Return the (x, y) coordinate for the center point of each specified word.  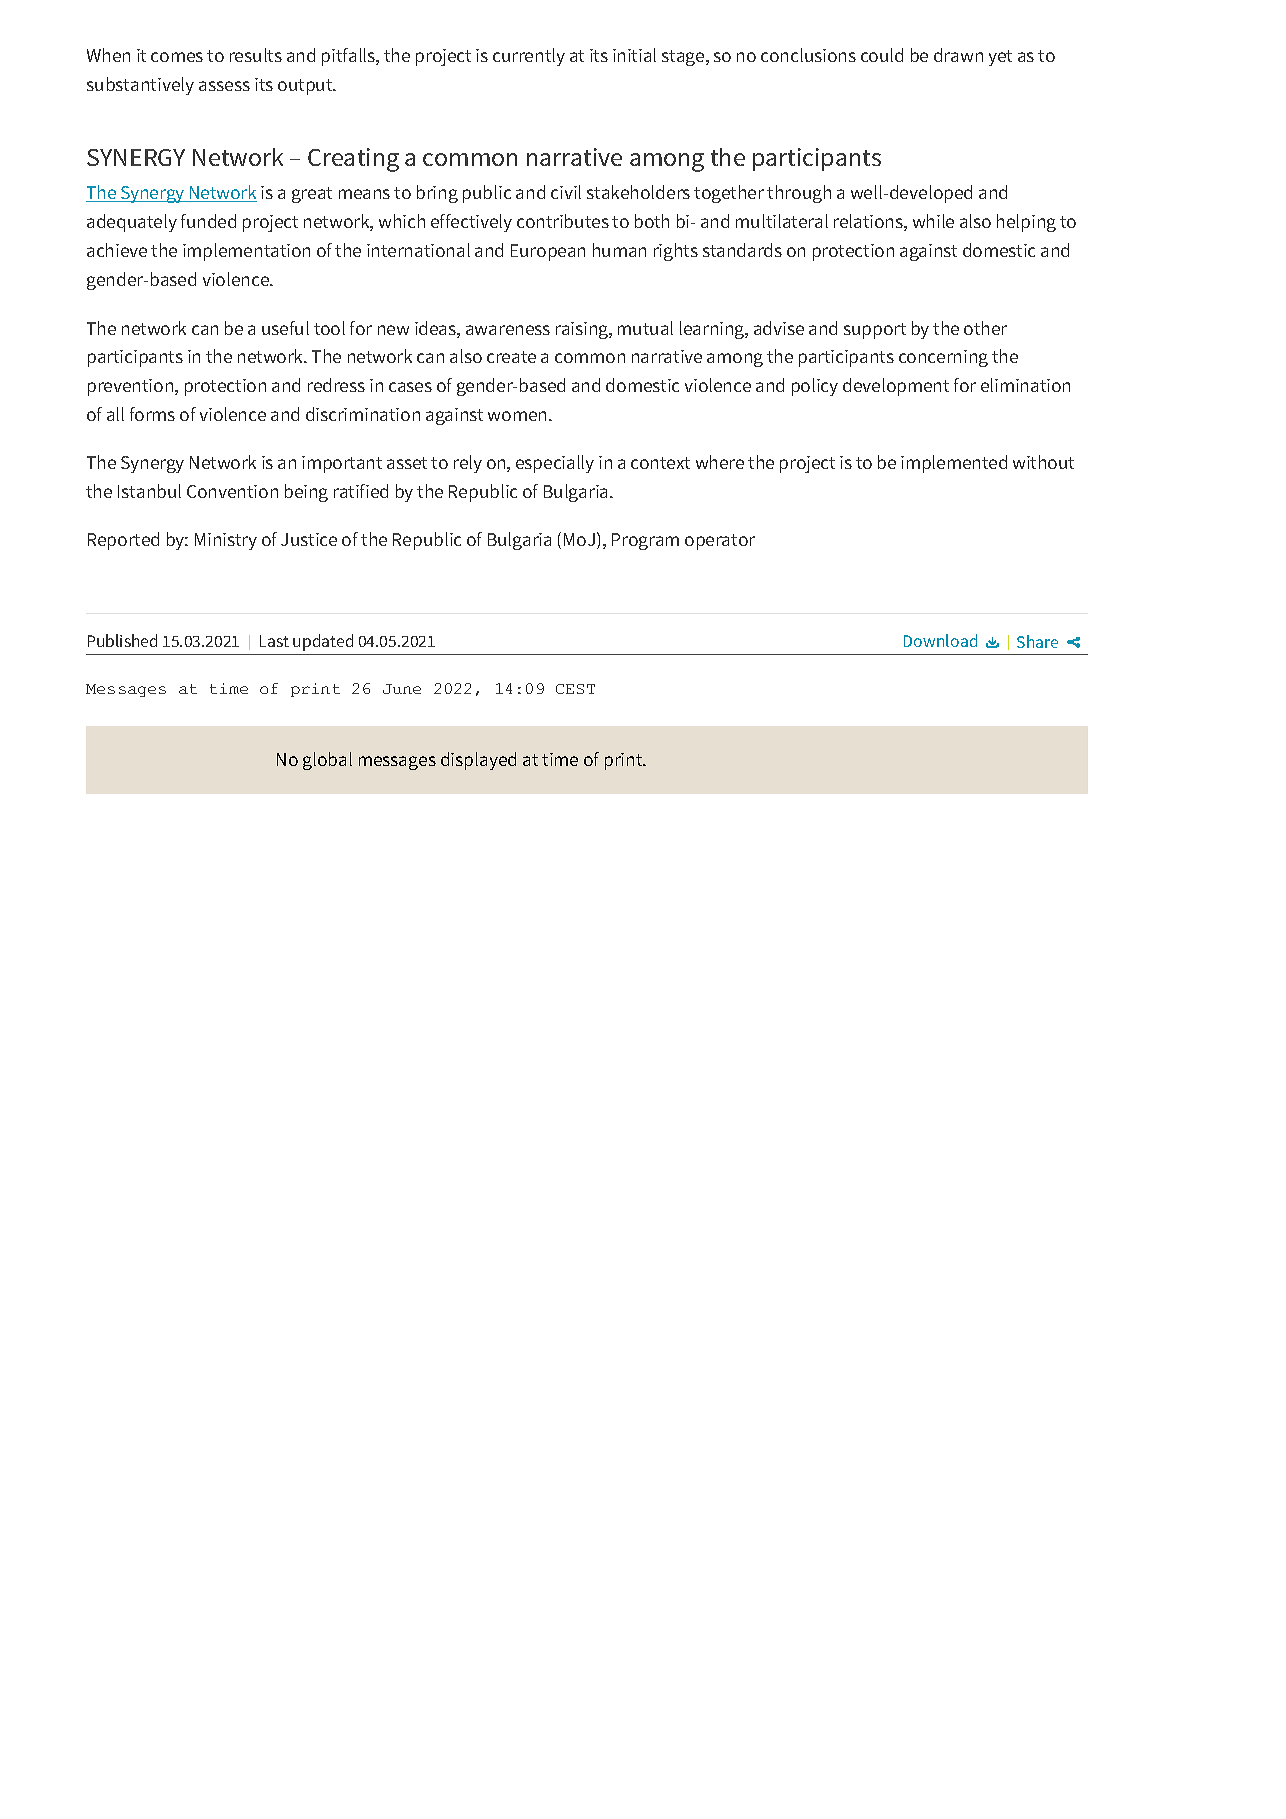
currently (529, 57)
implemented (954, 464)
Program (645, 541)
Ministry (226, 541)
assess (224, 86)
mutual (645, 328)
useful (285, 328)
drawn (958, 55)
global (327, 761)
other (985, 328)
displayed (478, 761)
